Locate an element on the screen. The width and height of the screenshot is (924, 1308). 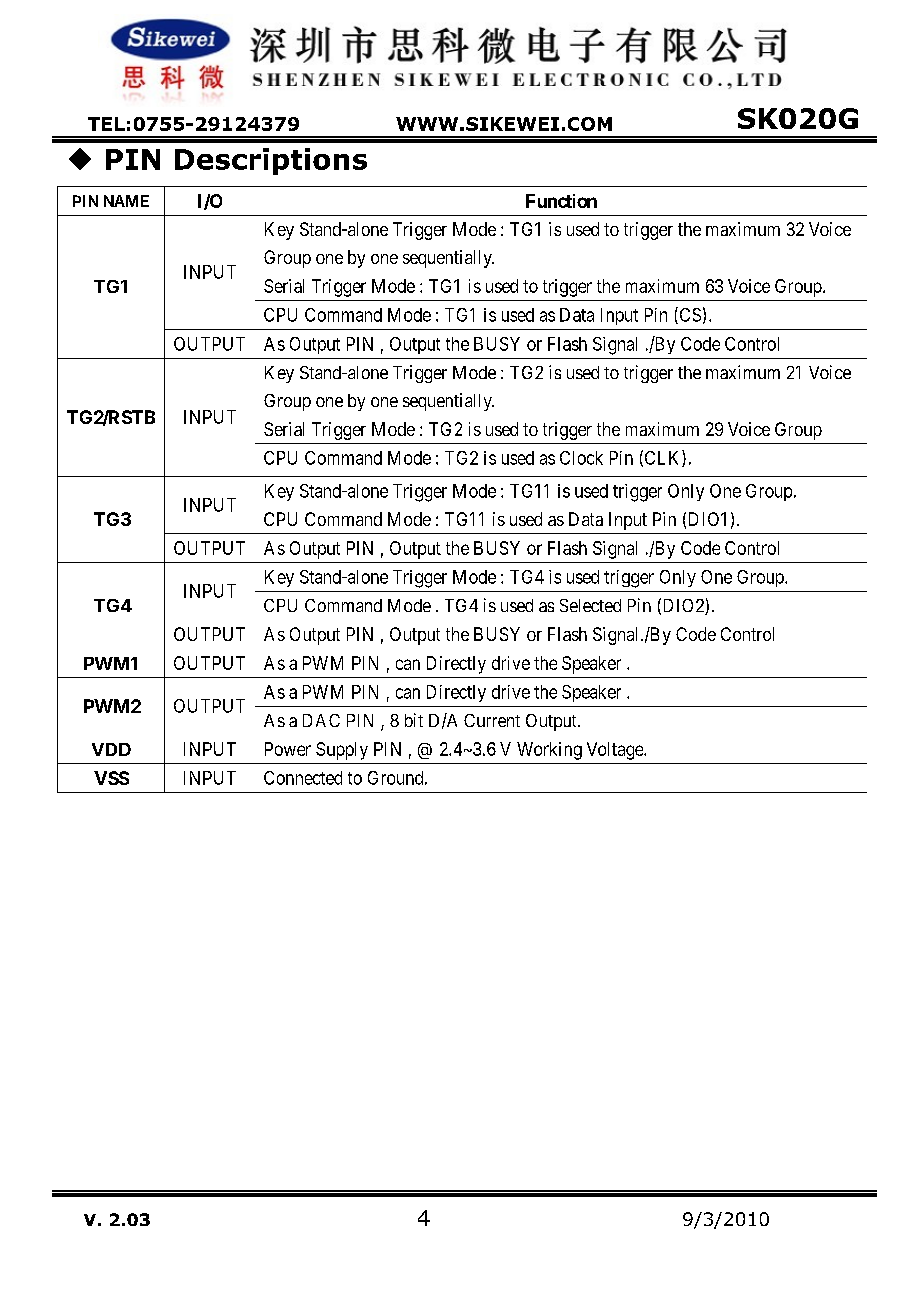
Function is located at coordinates (561, 201).
